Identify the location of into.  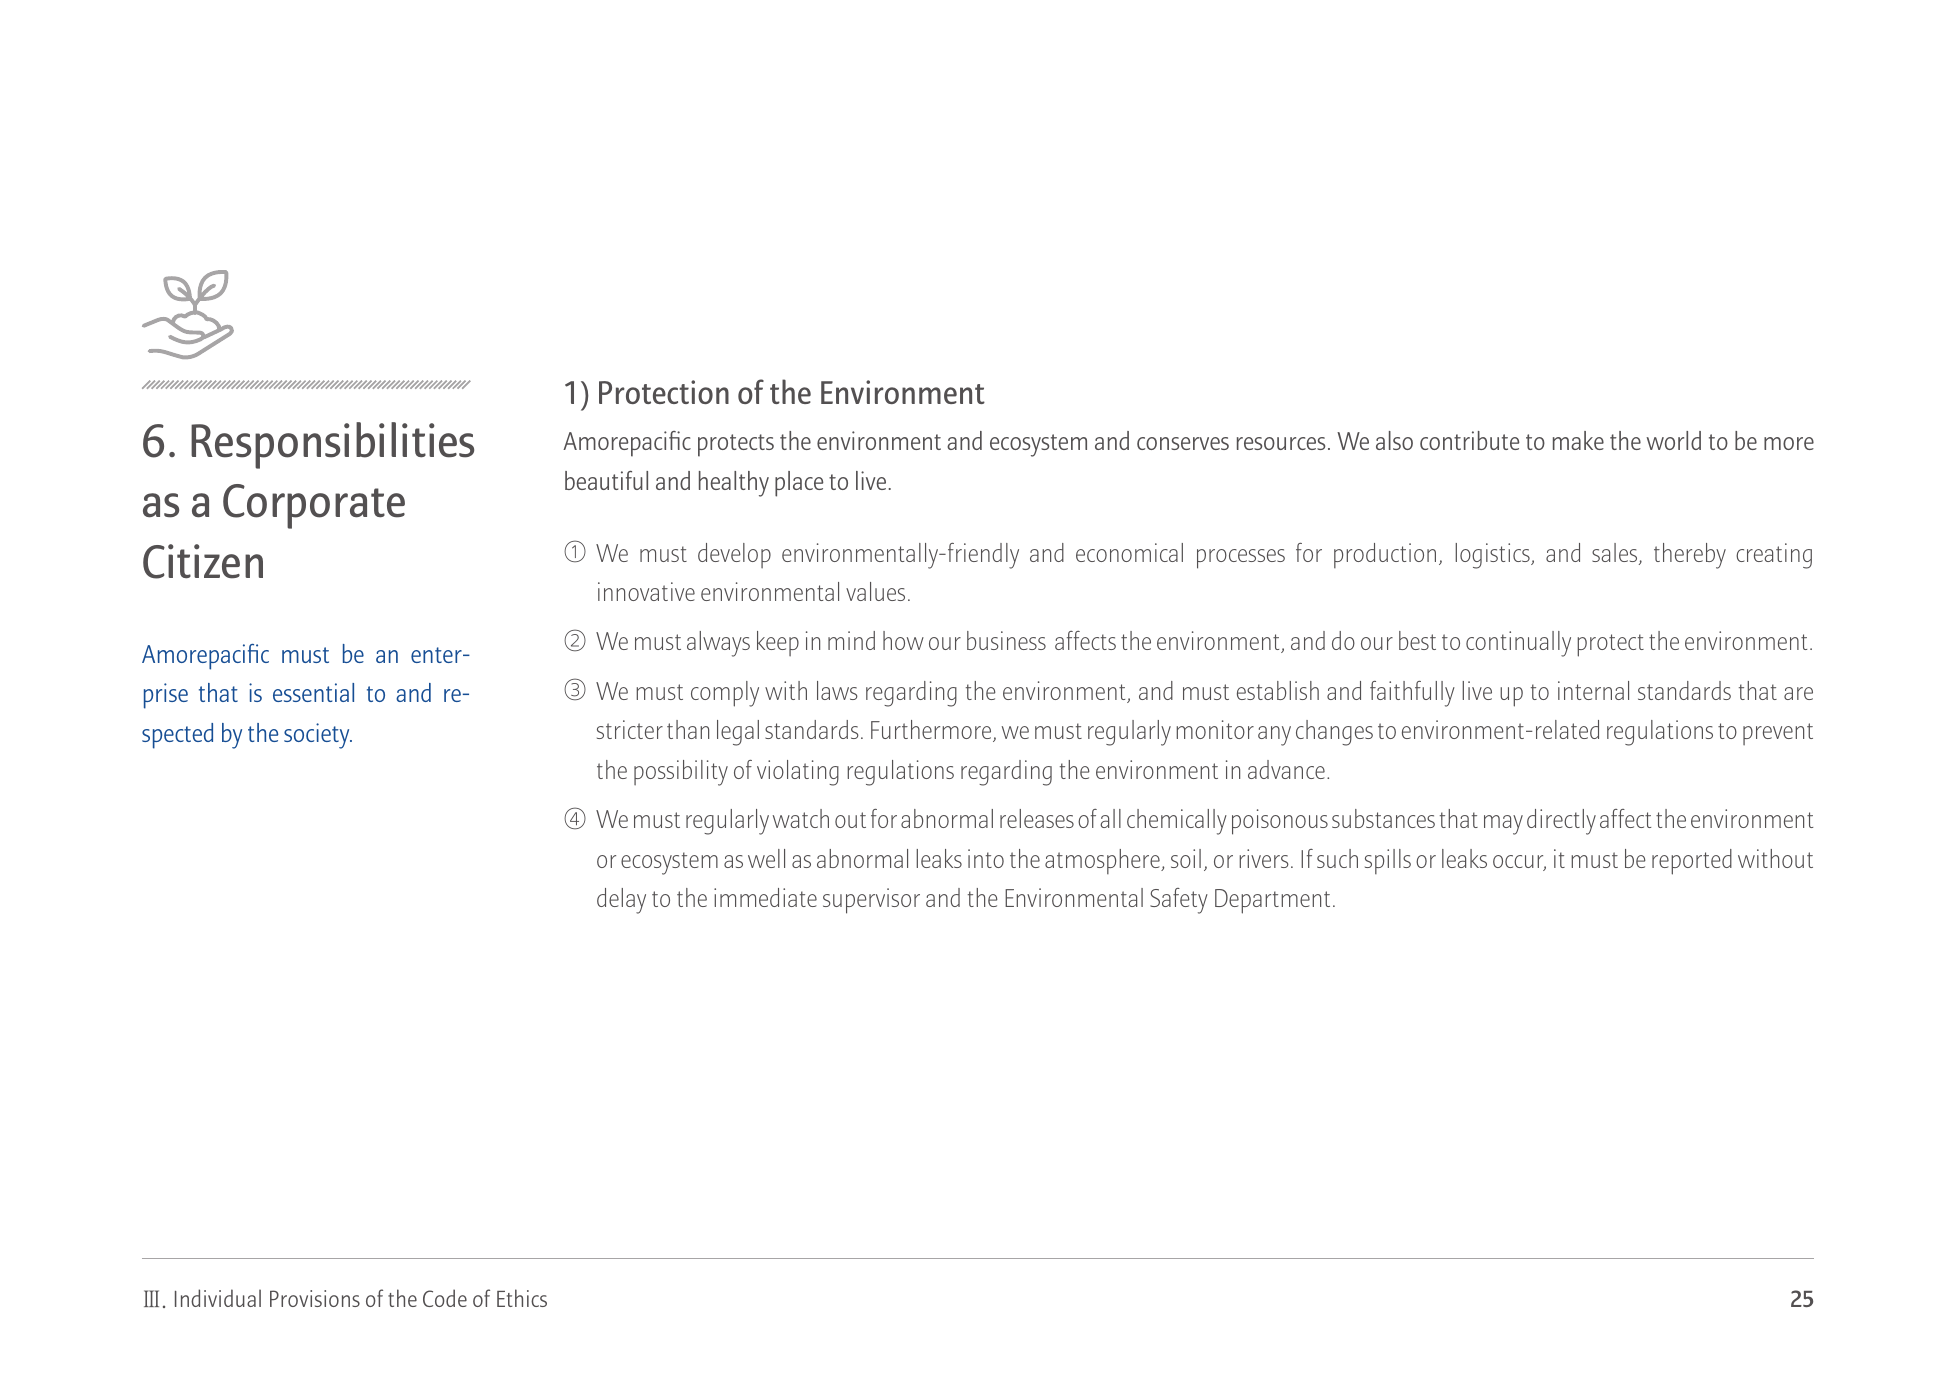
(986, 858).
